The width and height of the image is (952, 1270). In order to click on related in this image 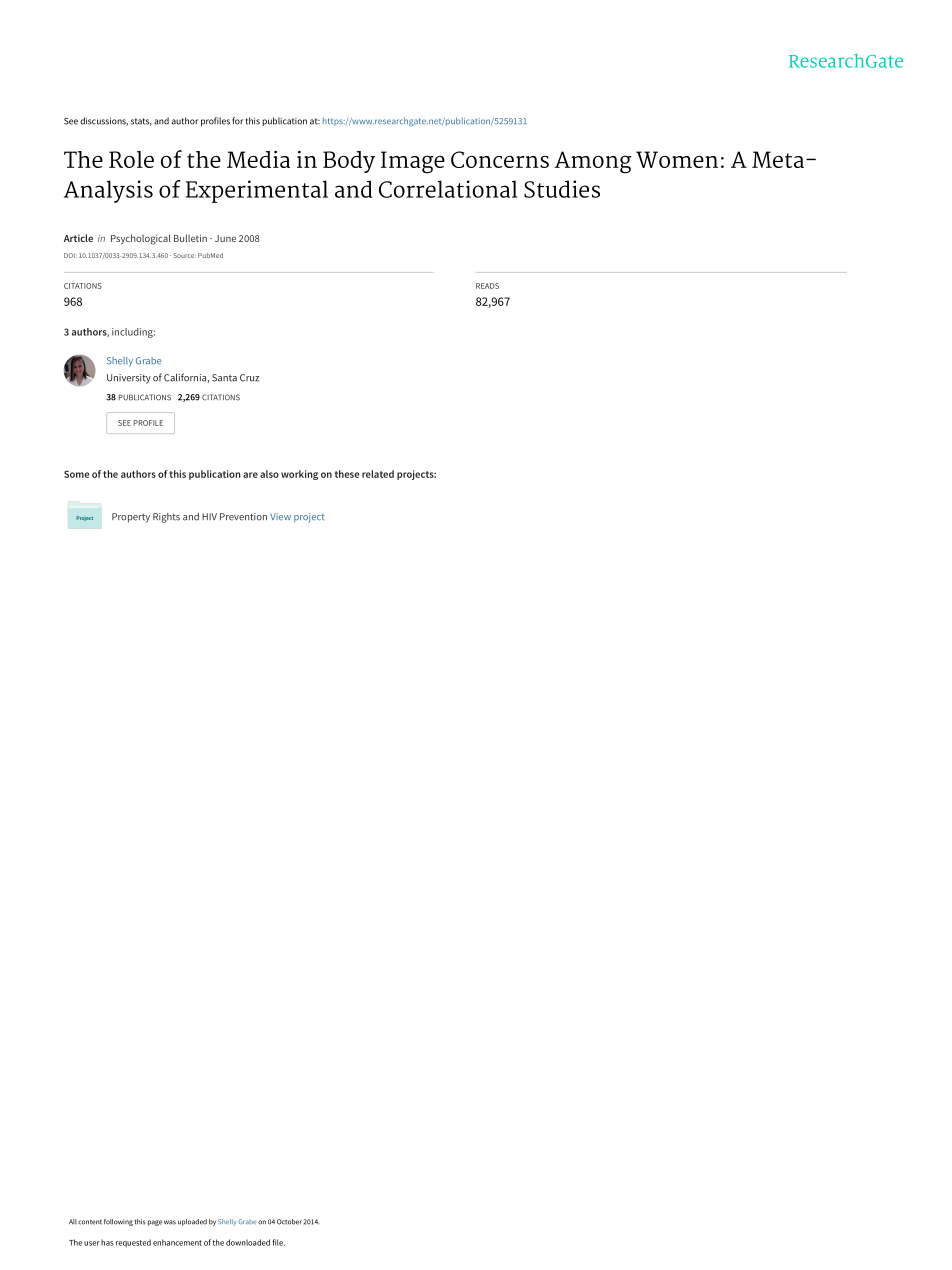, I will do `click(378, 474)`.
